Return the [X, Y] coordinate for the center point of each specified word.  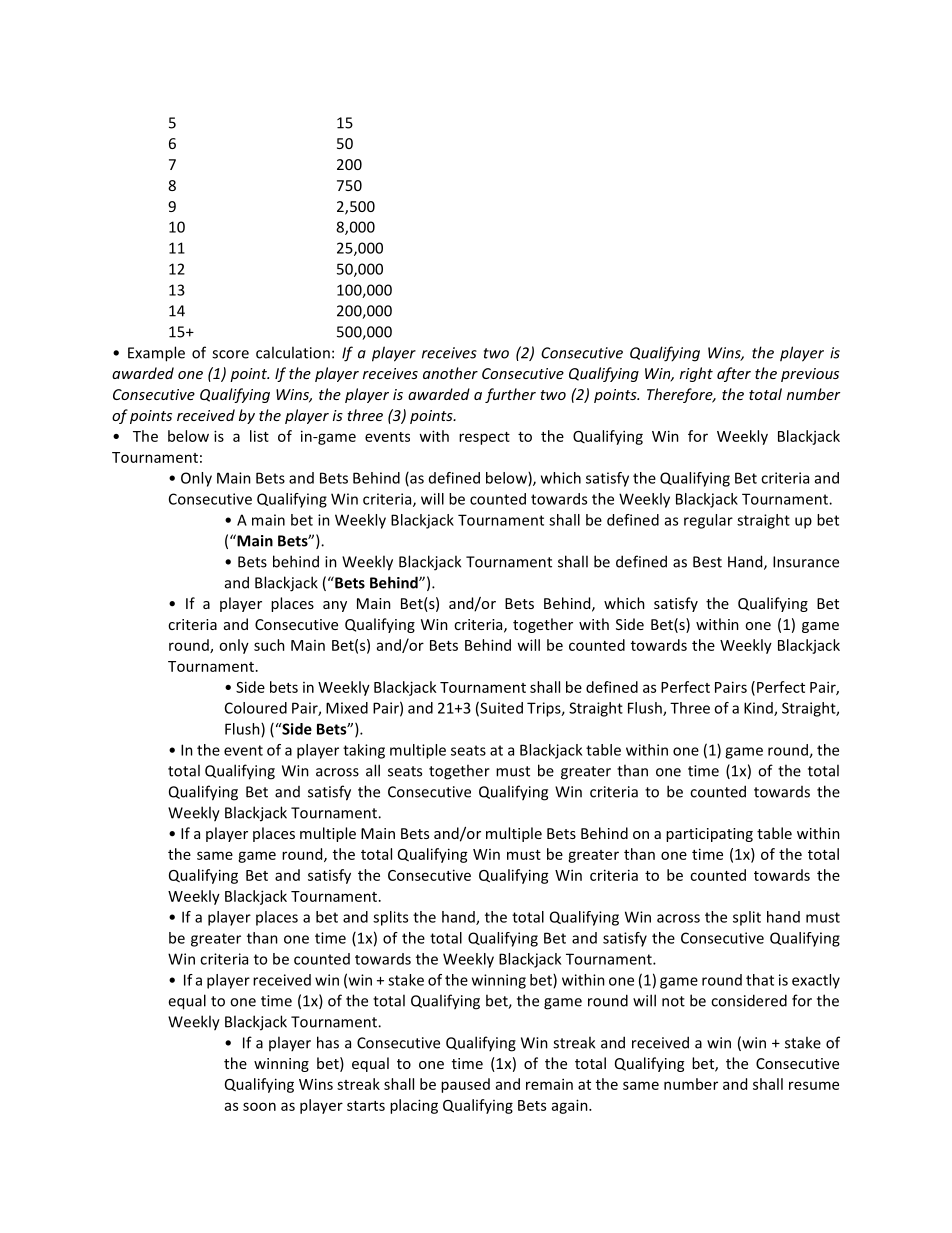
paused [465, 1085]
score [230, 354]
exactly [816, 981]
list [259, 436]
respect [484, 438]
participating [709, 835]
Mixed [347, 708]
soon [259, 1106]
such [269, 645]
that [760, 980]
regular [708, 521]
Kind [759, 709]
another [450, 373]
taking [364, 751]
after [734, 374]
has [328, 1042]
